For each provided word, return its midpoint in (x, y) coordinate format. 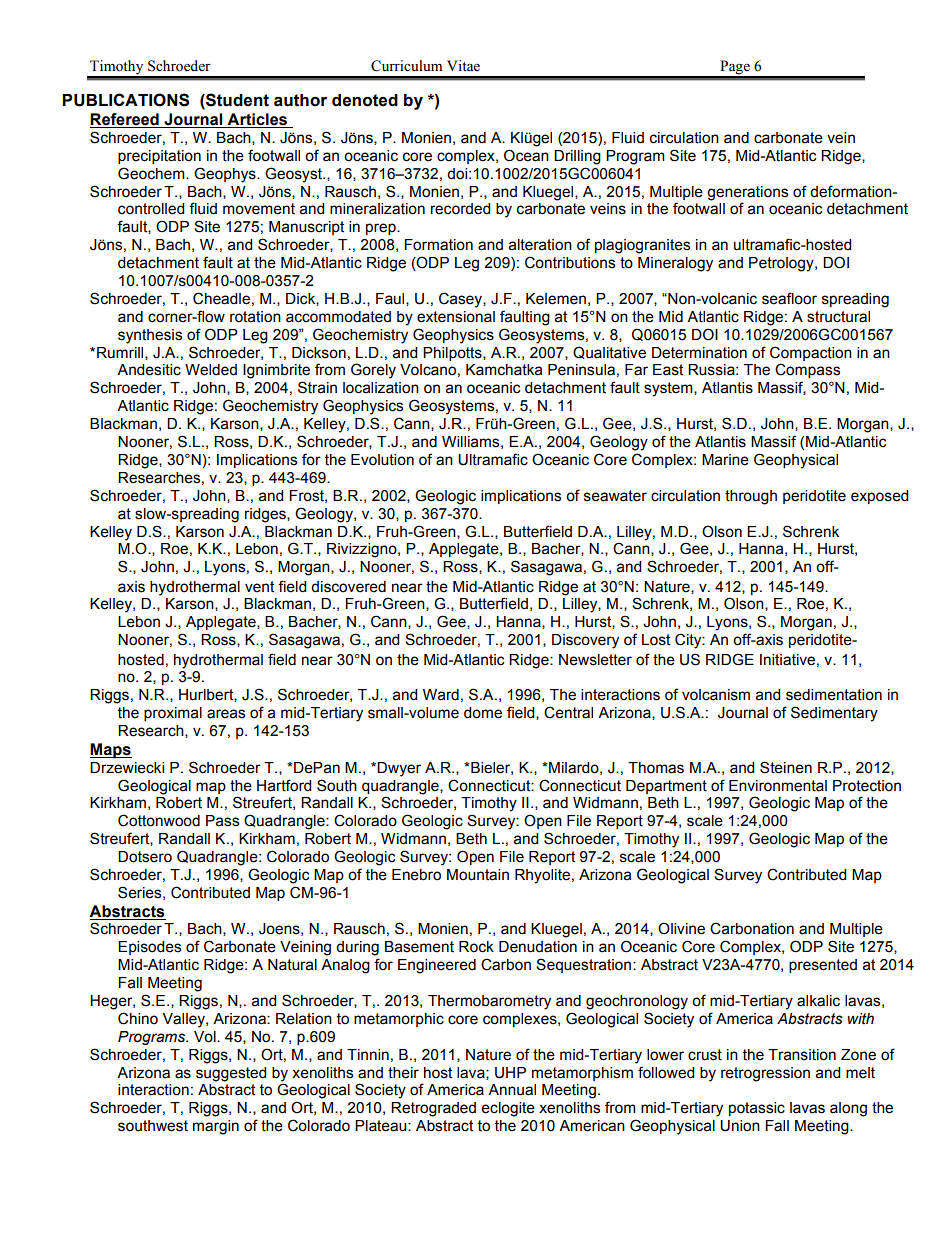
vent (259, 587)
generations (747, 193)
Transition (802, 1055)
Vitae (463, 66)
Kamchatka (504, 370)
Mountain (478, 875)
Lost (656, 640)
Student (236, 100)
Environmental (778, 786)
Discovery (585, 641)
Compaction (811, 353)
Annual (512, 1090)
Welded (211, 370)
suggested (231, 1074)
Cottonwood (159, 820)
